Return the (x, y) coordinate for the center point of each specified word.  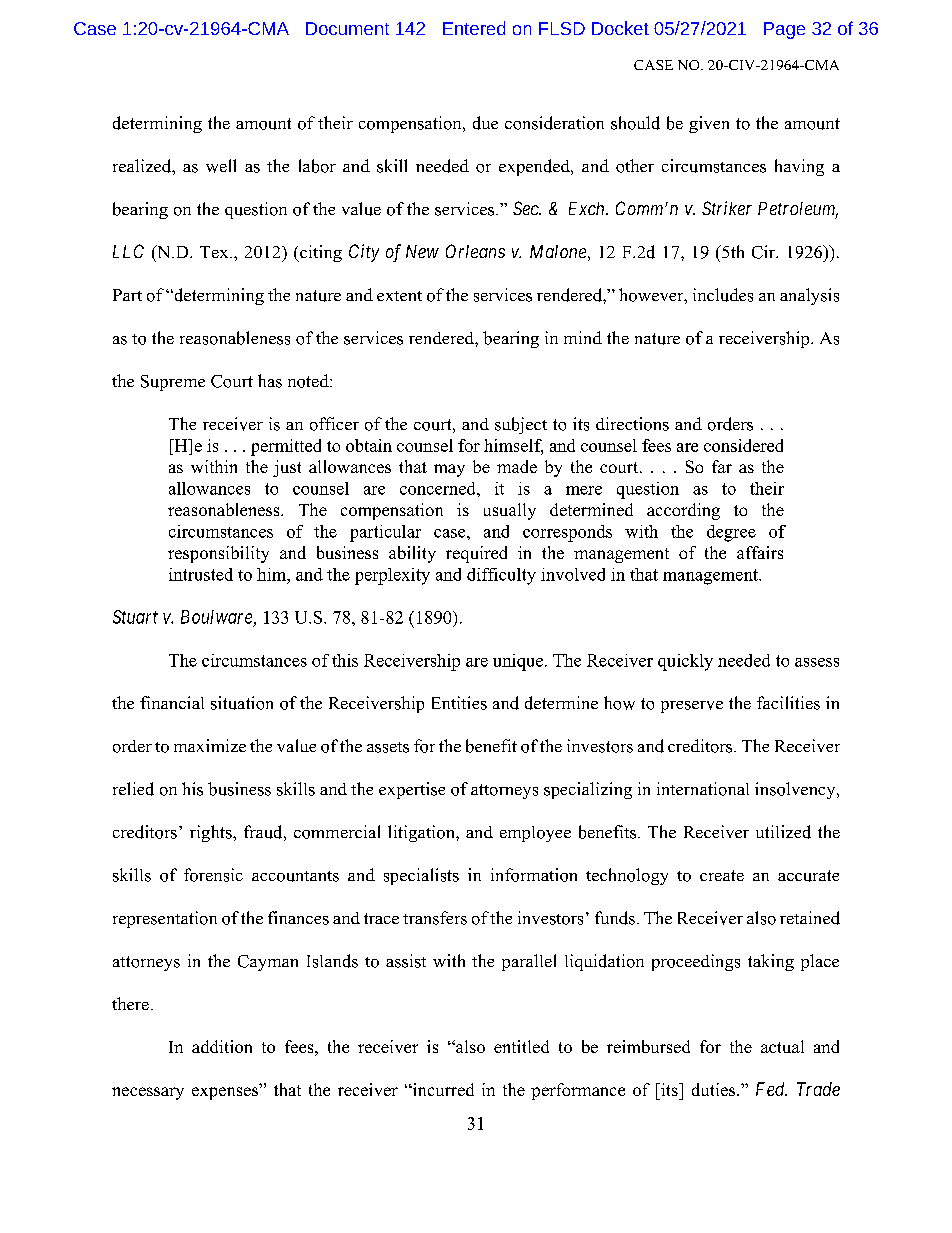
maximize (210, 745)
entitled (521, 1046)
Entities (459, 703)
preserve (692, 707)
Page (784, 30)
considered (743, 445)
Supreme (173, 383)
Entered (474, 28)
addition (222, 1046)
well (221, 166)
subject (521, 425)
